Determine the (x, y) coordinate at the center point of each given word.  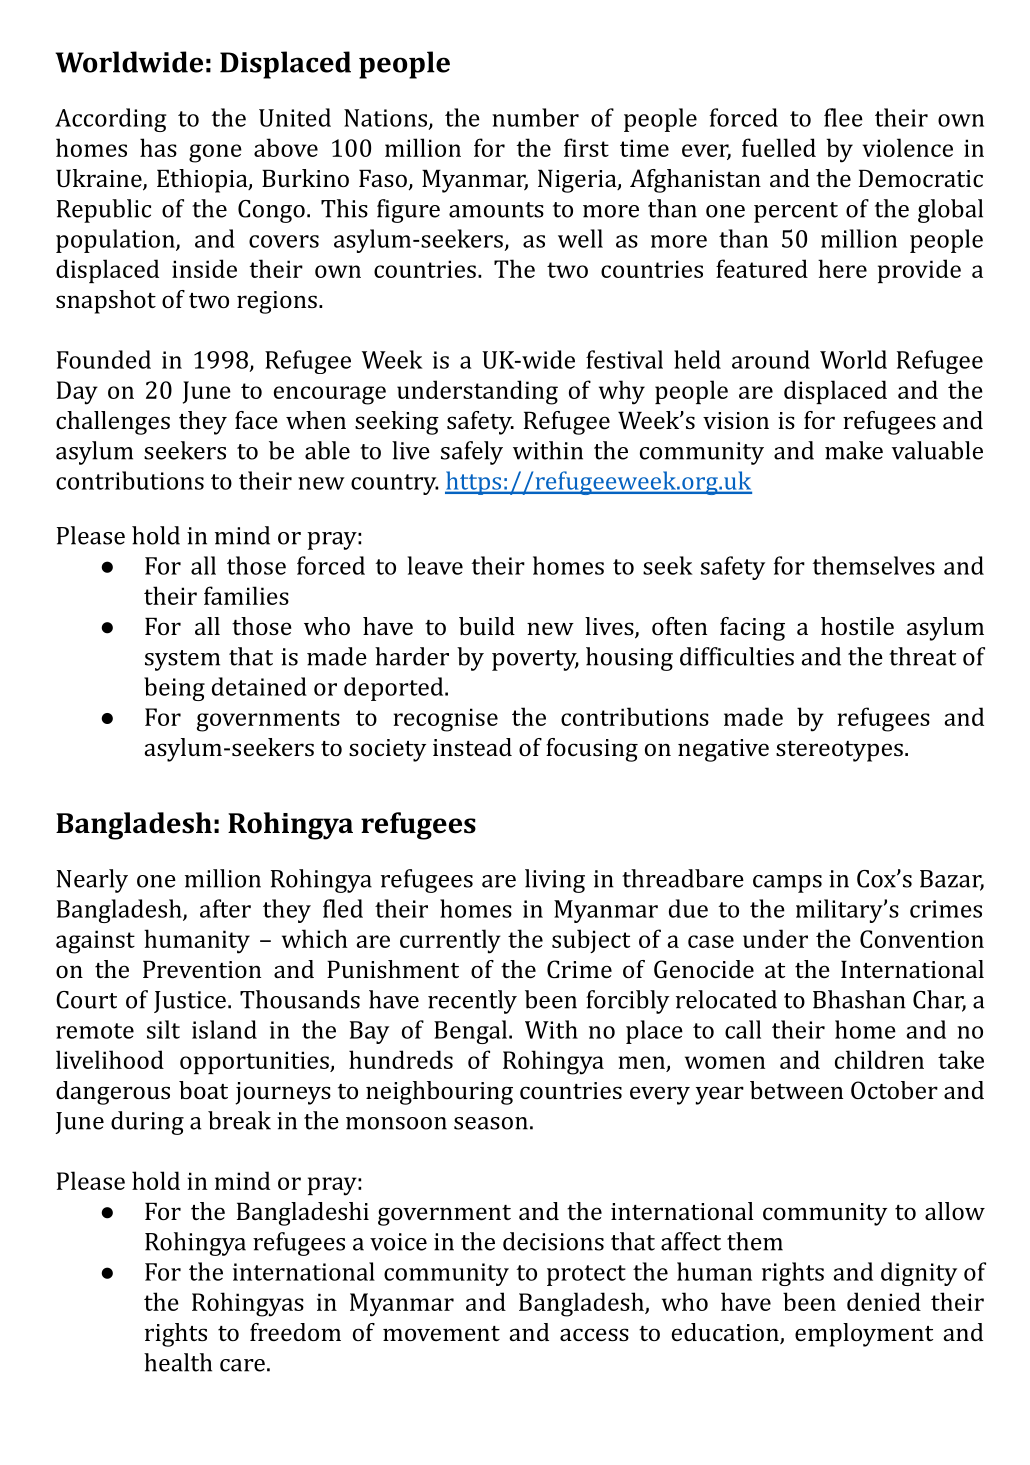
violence (907, 147)
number (535, 117)
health (178, 1362)
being (174, 689)
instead (472, 747)
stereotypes (839, 751)
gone (215, 153)
